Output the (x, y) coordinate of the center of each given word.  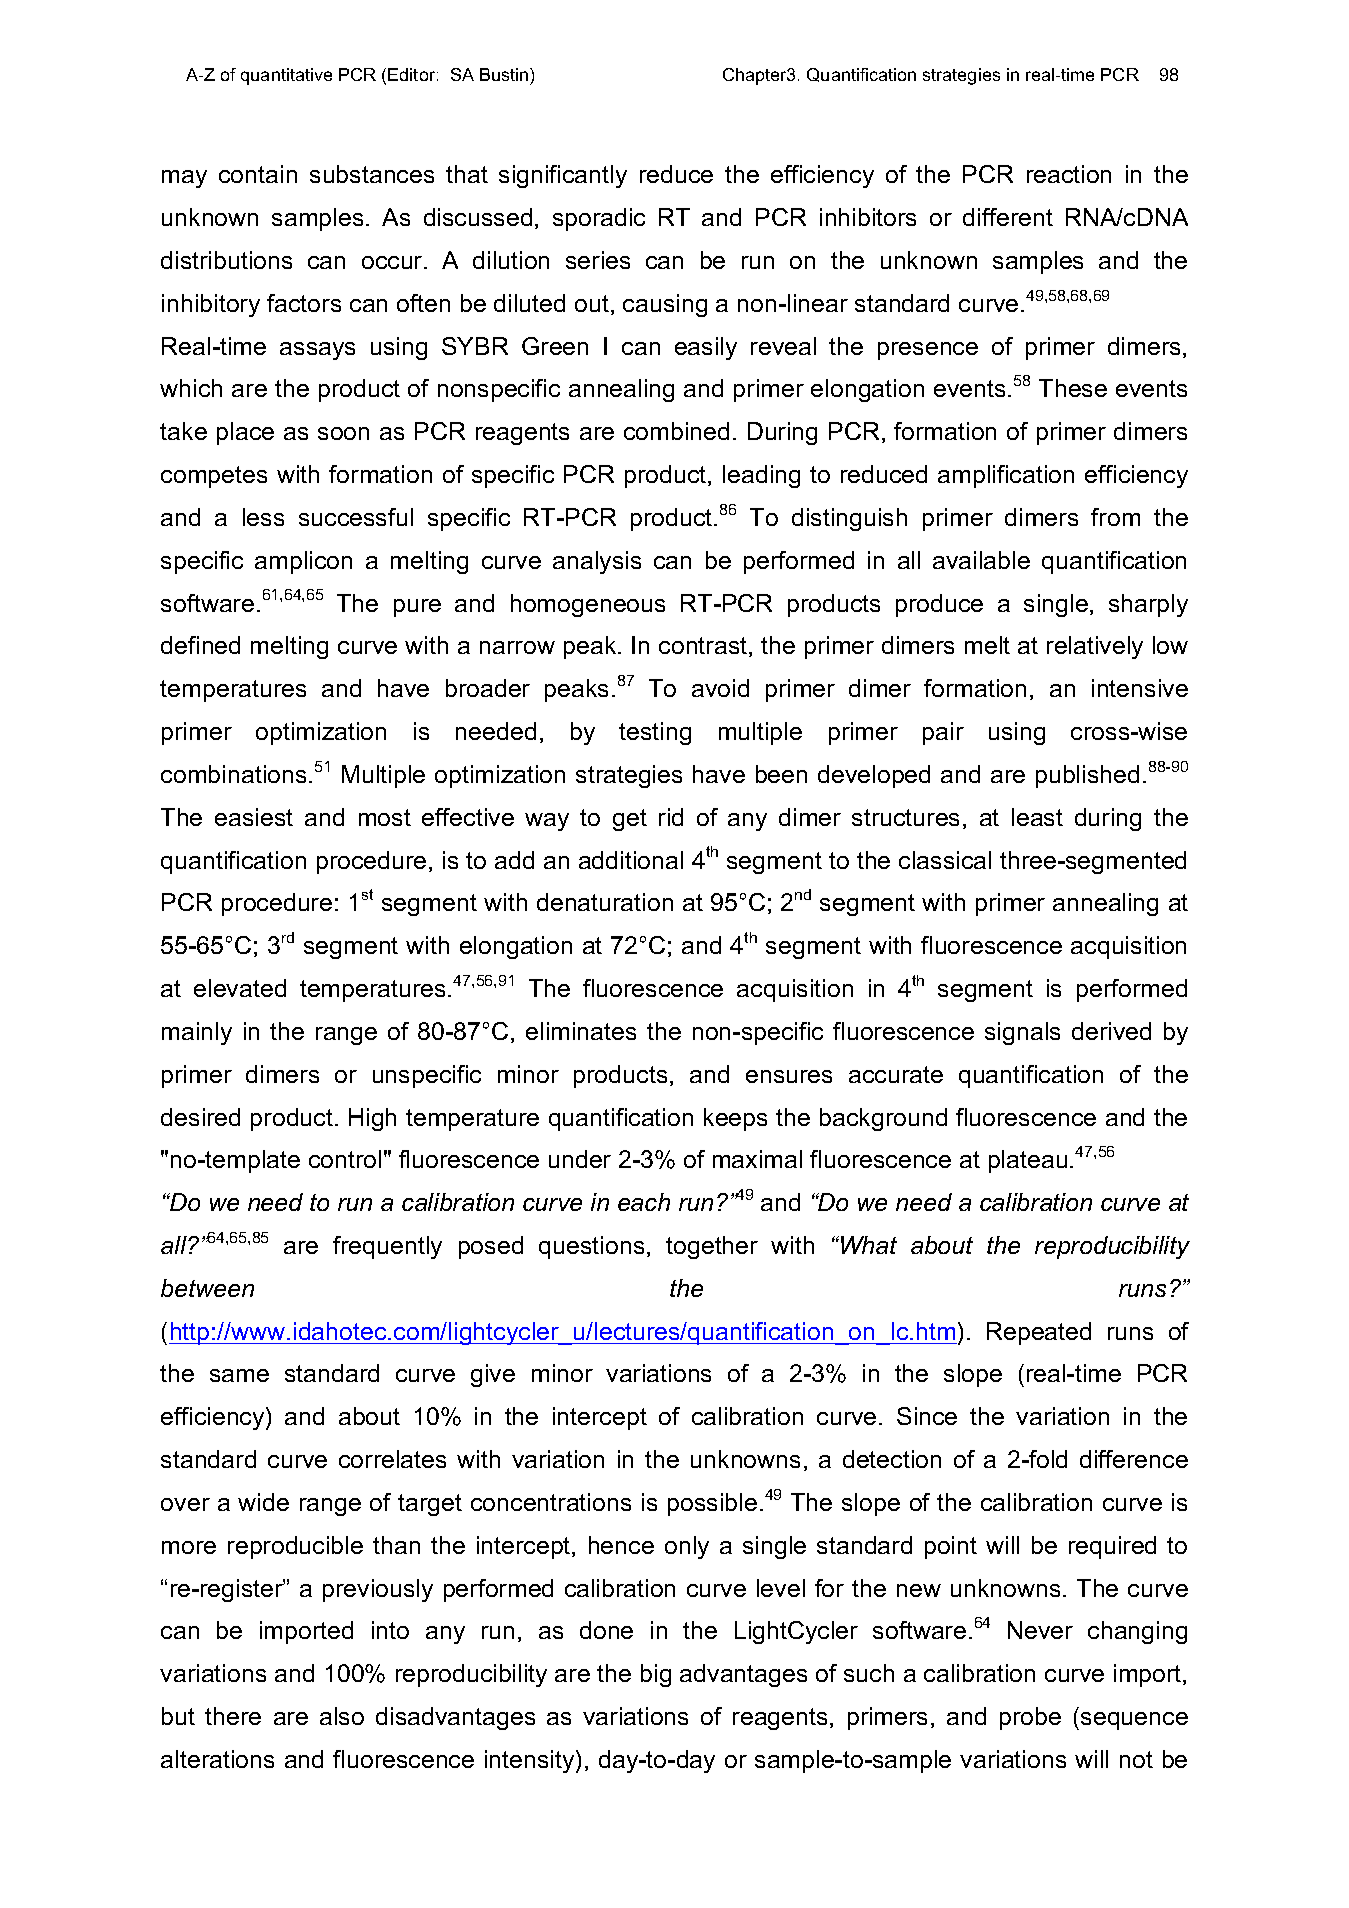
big (656, 1675)
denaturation (605, 902)
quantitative (286, 76)
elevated (240, 988)
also (342, 1716)
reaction (1069, 174)
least (1037, 817)
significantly (563, 176)
